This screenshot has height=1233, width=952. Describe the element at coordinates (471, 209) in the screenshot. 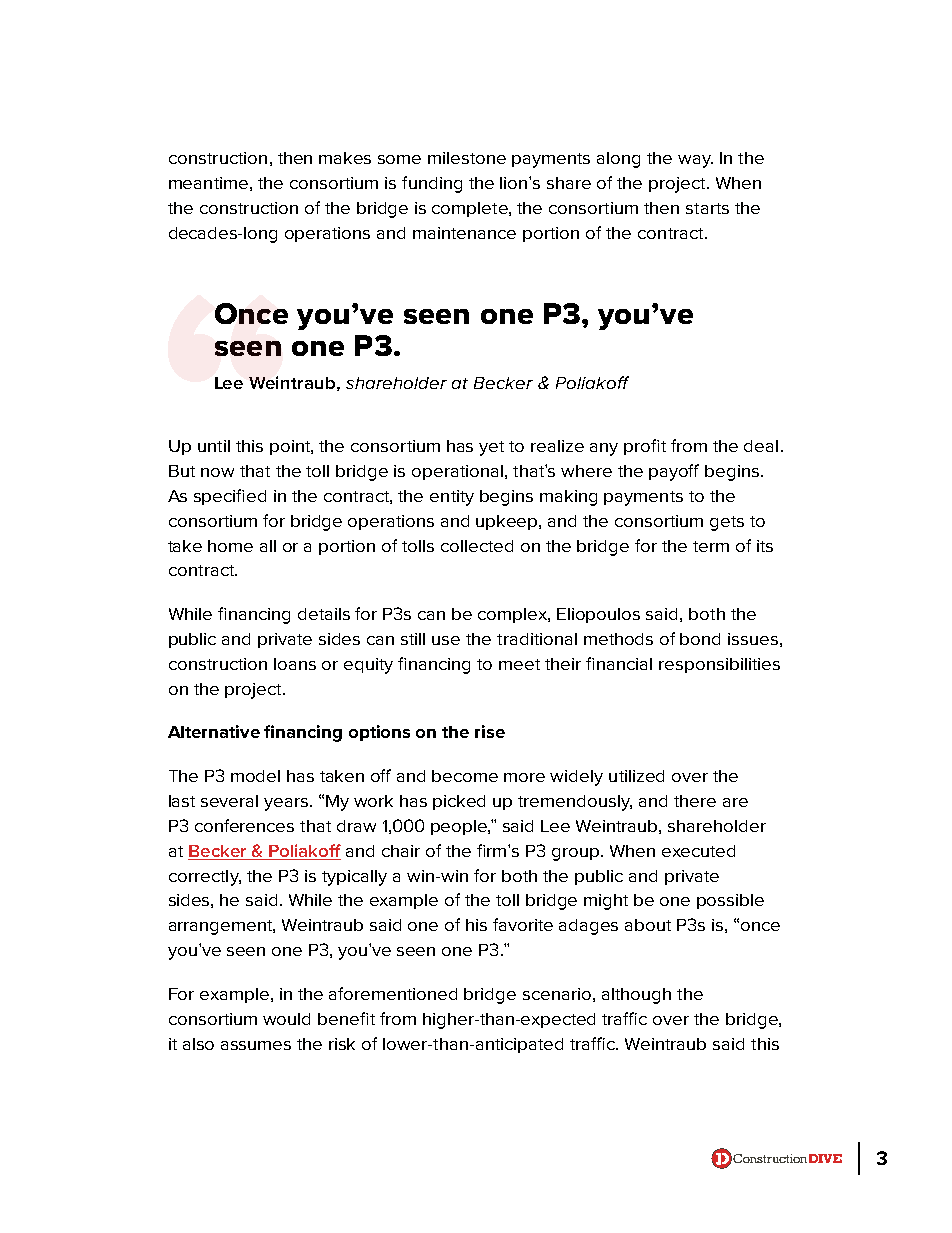

I see `complete` at that location.
